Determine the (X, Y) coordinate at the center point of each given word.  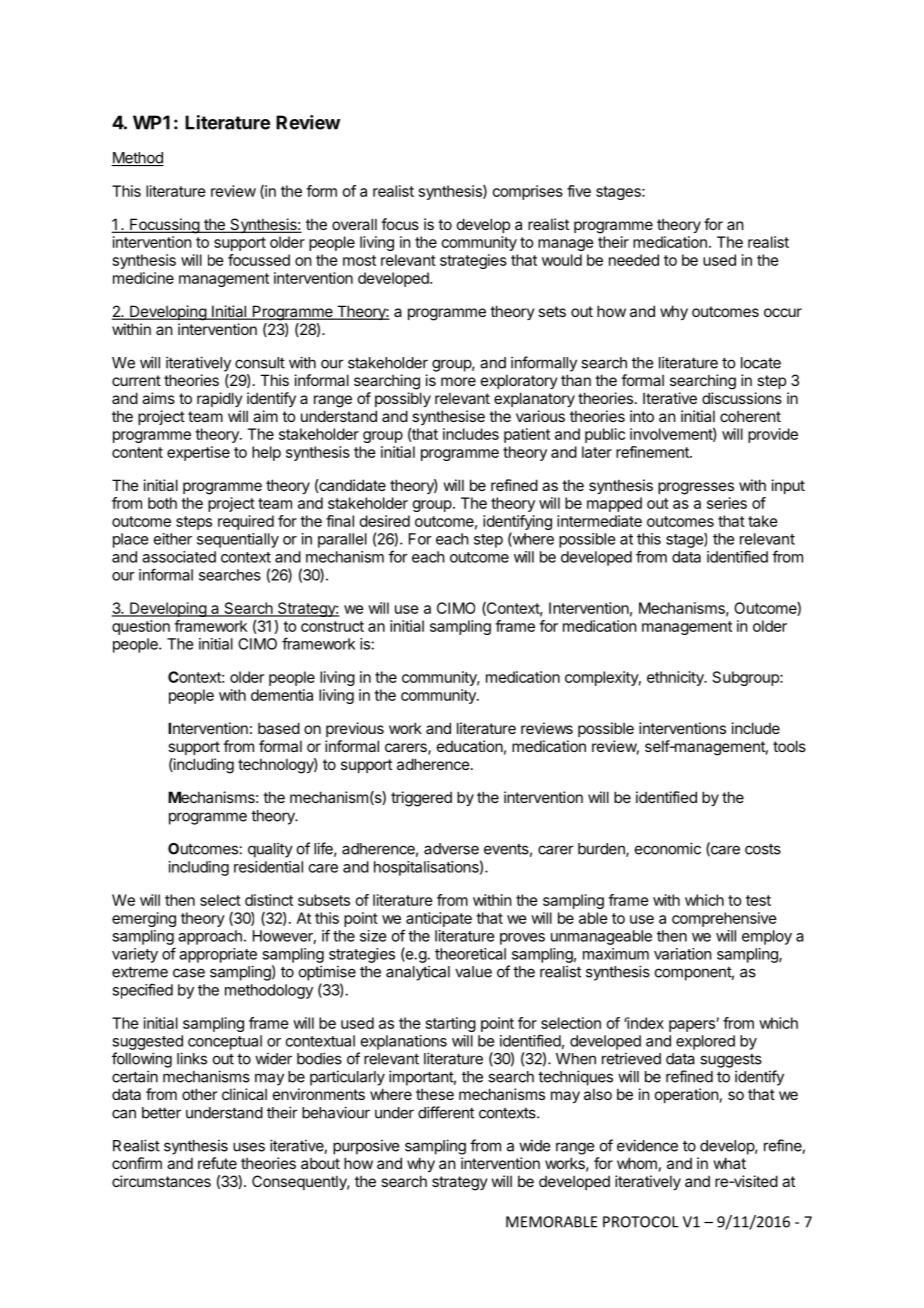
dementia (282, 695)
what (730, 1163)
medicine (143, 278)
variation (682, 954)
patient (527, 435)
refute (217, 1163)
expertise (198, 453)
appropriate (218, 955)
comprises (528, 192)
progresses (696, 488)
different (446, 1112)
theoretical (470, 954)
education (470, 746)
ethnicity (676, 678)
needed (634, 260)
